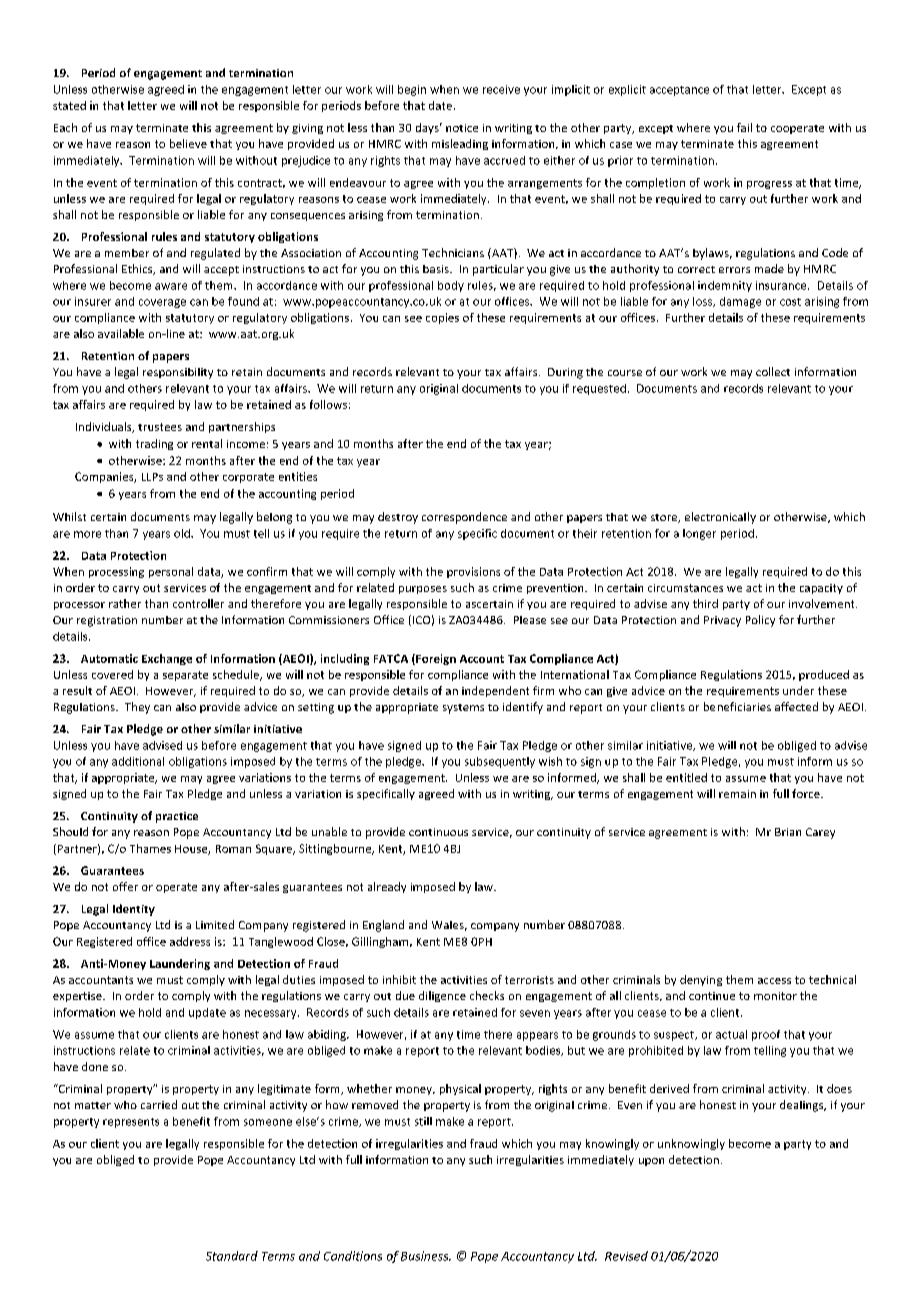  What do you see at coordinates (720, 518) in the document?
I see `electronically` at bounding box center [720, 518].
